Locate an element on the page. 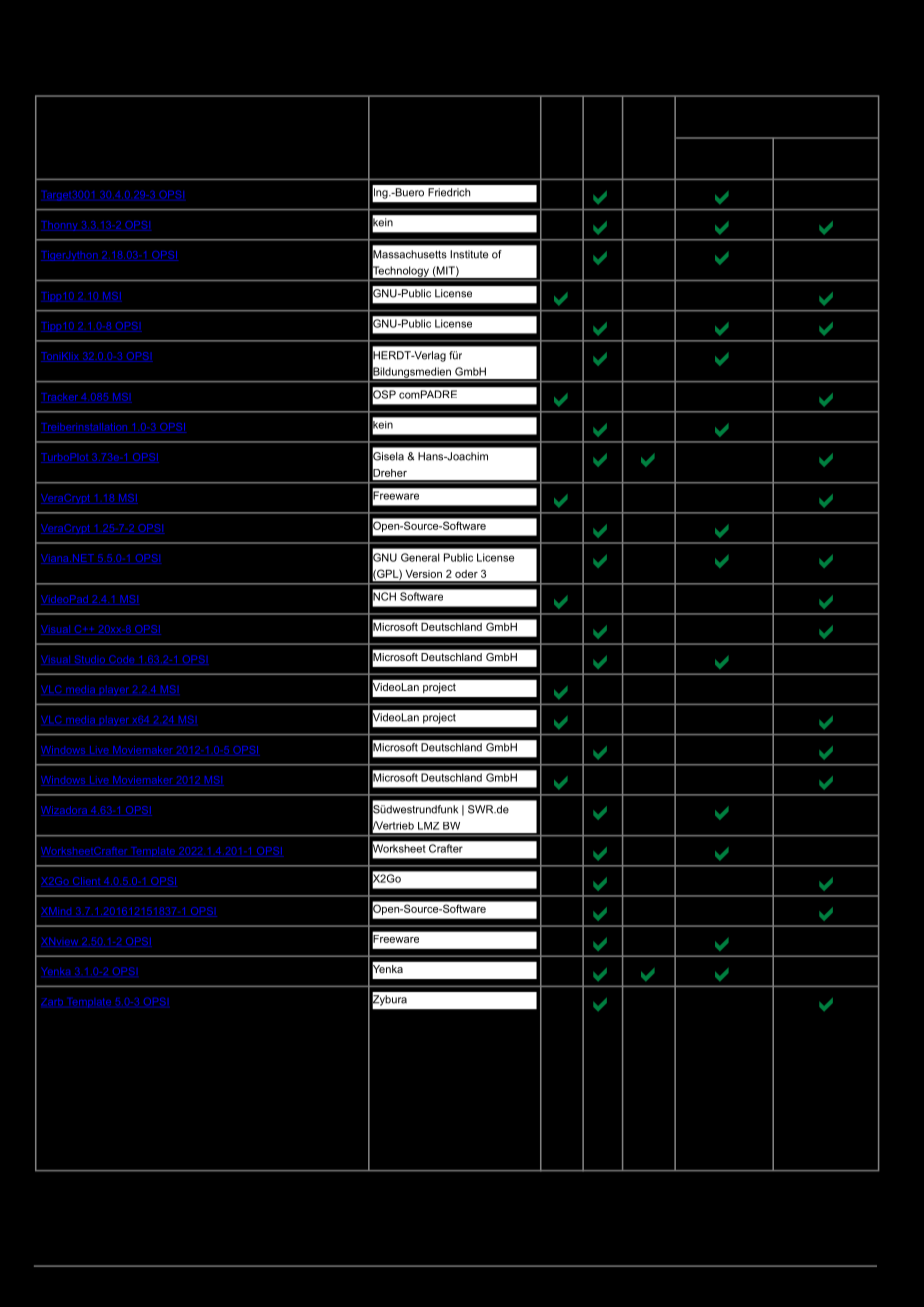 The width and height of the image is (924, 1307). Version is located at coordinates (424, 574).
